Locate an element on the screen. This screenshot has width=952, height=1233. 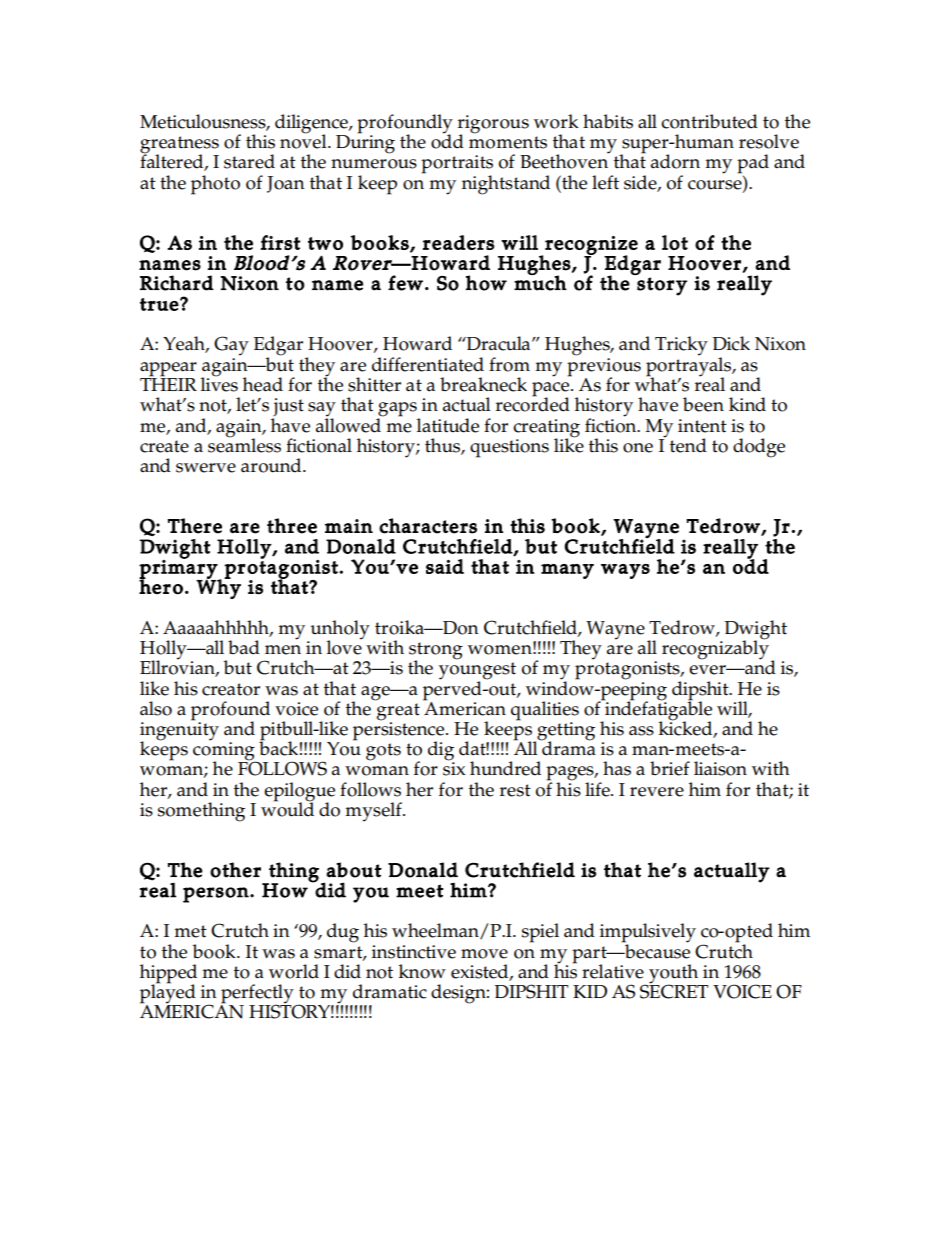
move is located at coordinates (484, 954).
